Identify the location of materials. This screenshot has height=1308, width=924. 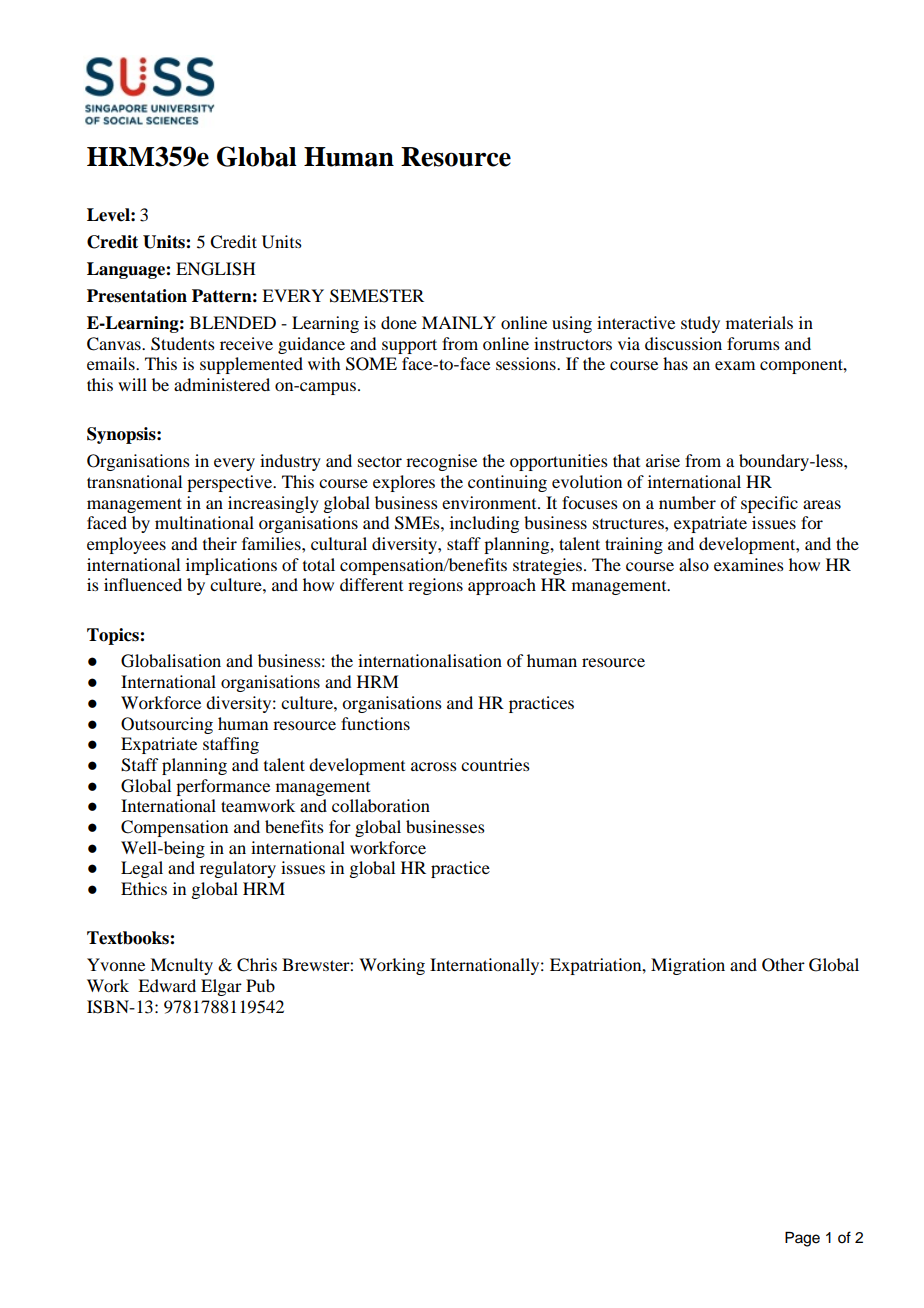
(759, 322).
